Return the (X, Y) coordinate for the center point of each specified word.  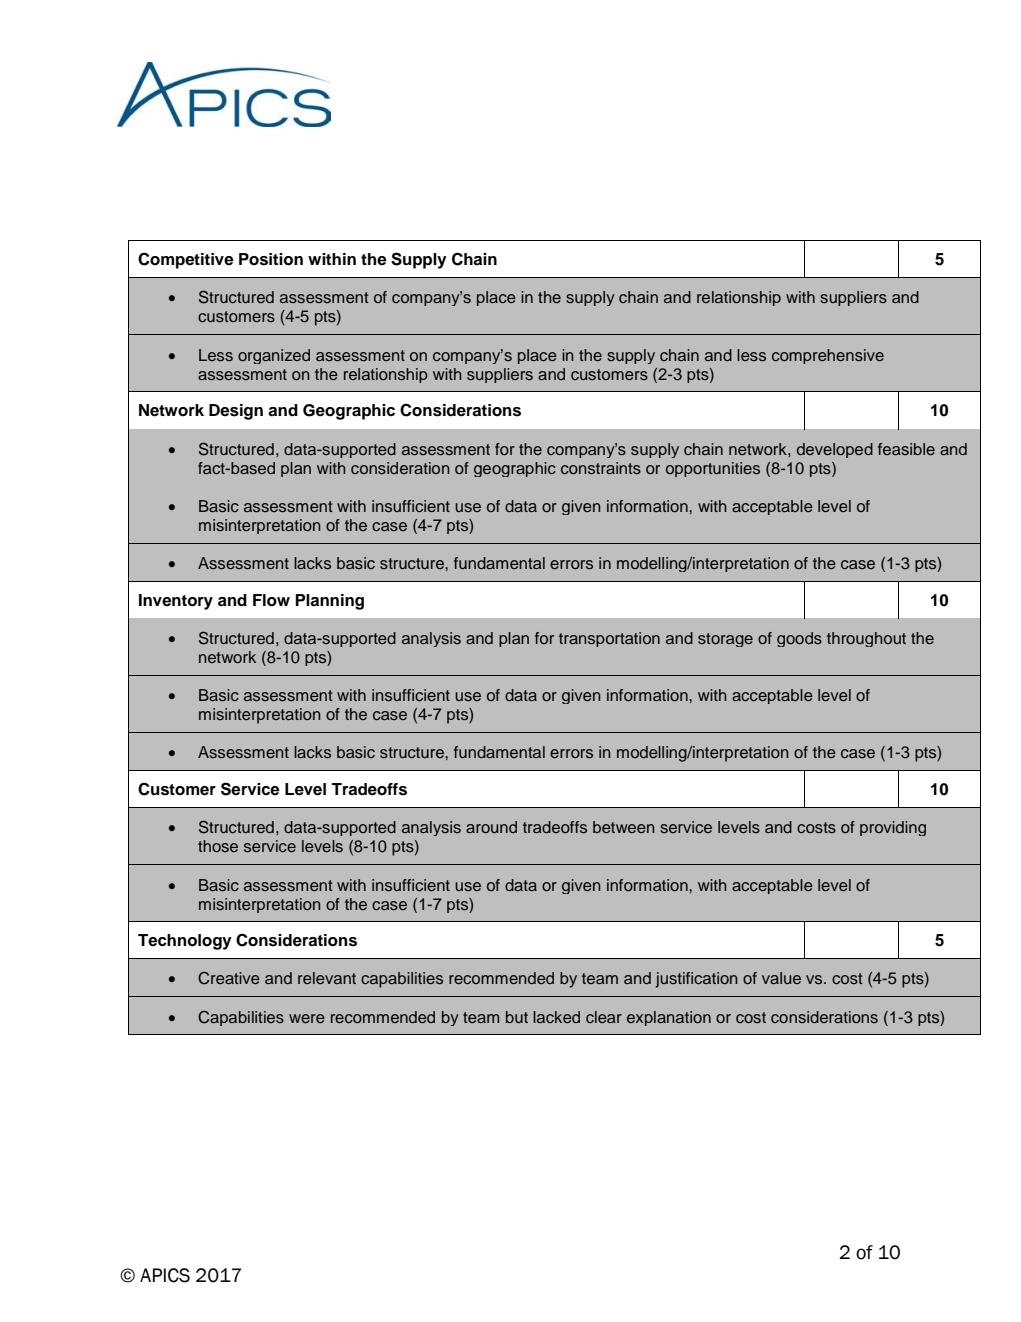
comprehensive (828, 356)
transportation (609, 639)
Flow (271, 600)
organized (274, 356)
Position (271, 259)
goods (799, 639)
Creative (229, 978)
